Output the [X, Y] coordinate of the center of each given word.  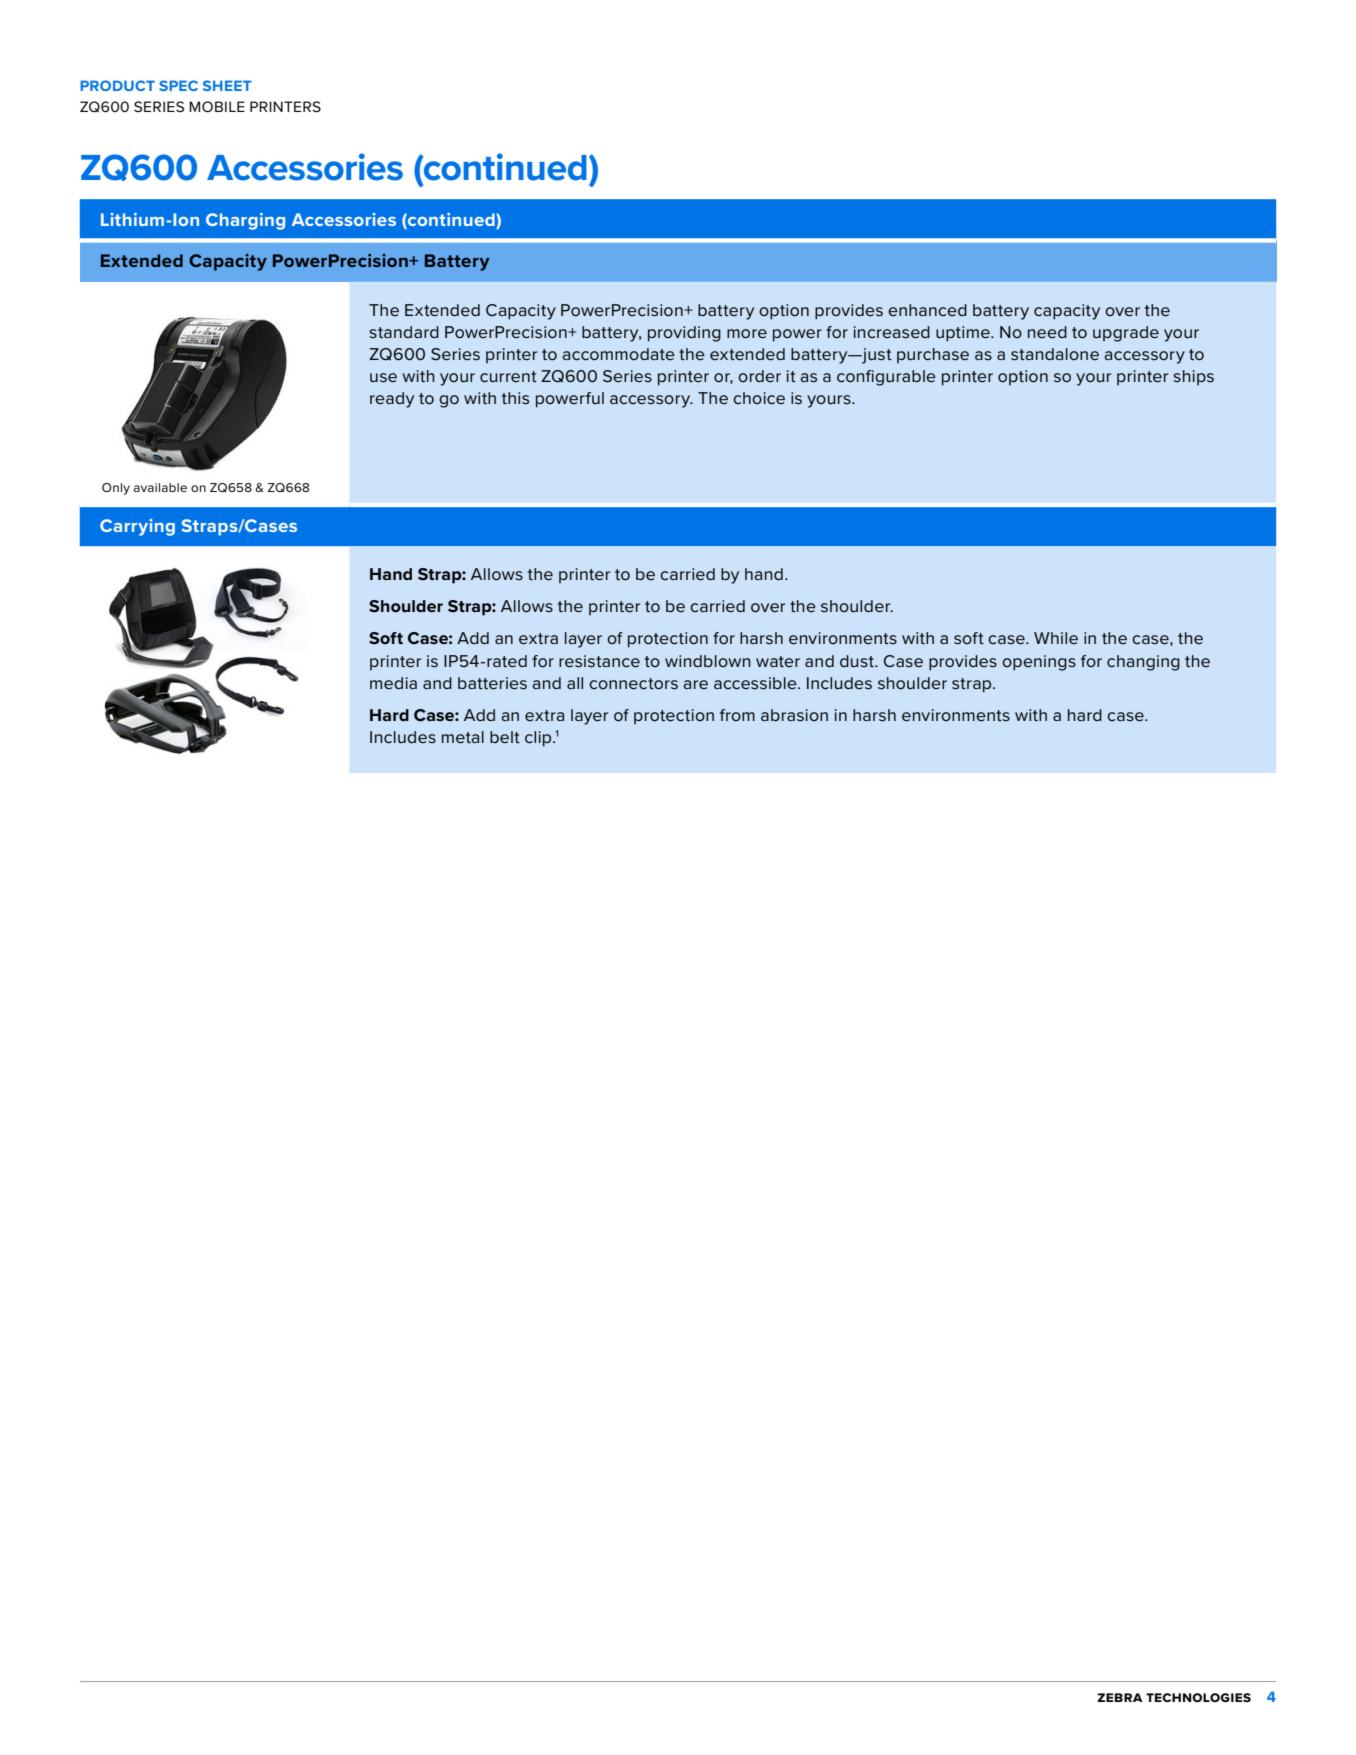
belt [505, 737]
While [1056, 638]
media [393, 683]
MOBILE [217, 106]
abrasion [794, 715]
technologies [1198, 1697]
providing [684, 334]
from [737, 715]
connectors [633, 684]
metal [463, 737]
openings [1039, 663]
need [1047, 332]
